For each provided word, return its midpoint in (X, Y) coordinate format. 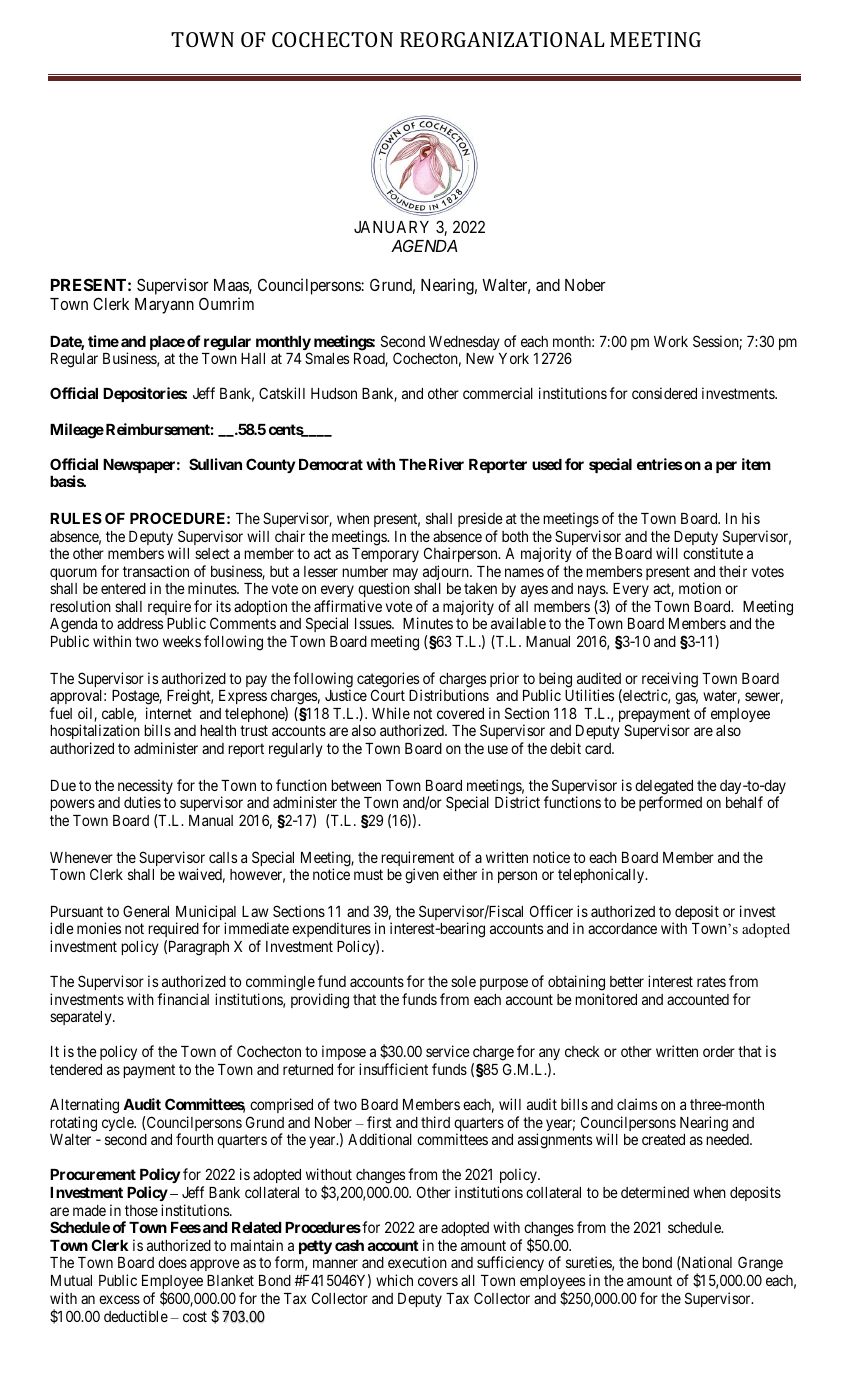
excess (119, 1299)
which (394, 1280)
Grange (760, 1265)
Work (671, 341)
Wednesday (464, 343)
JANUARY (391, 227)
